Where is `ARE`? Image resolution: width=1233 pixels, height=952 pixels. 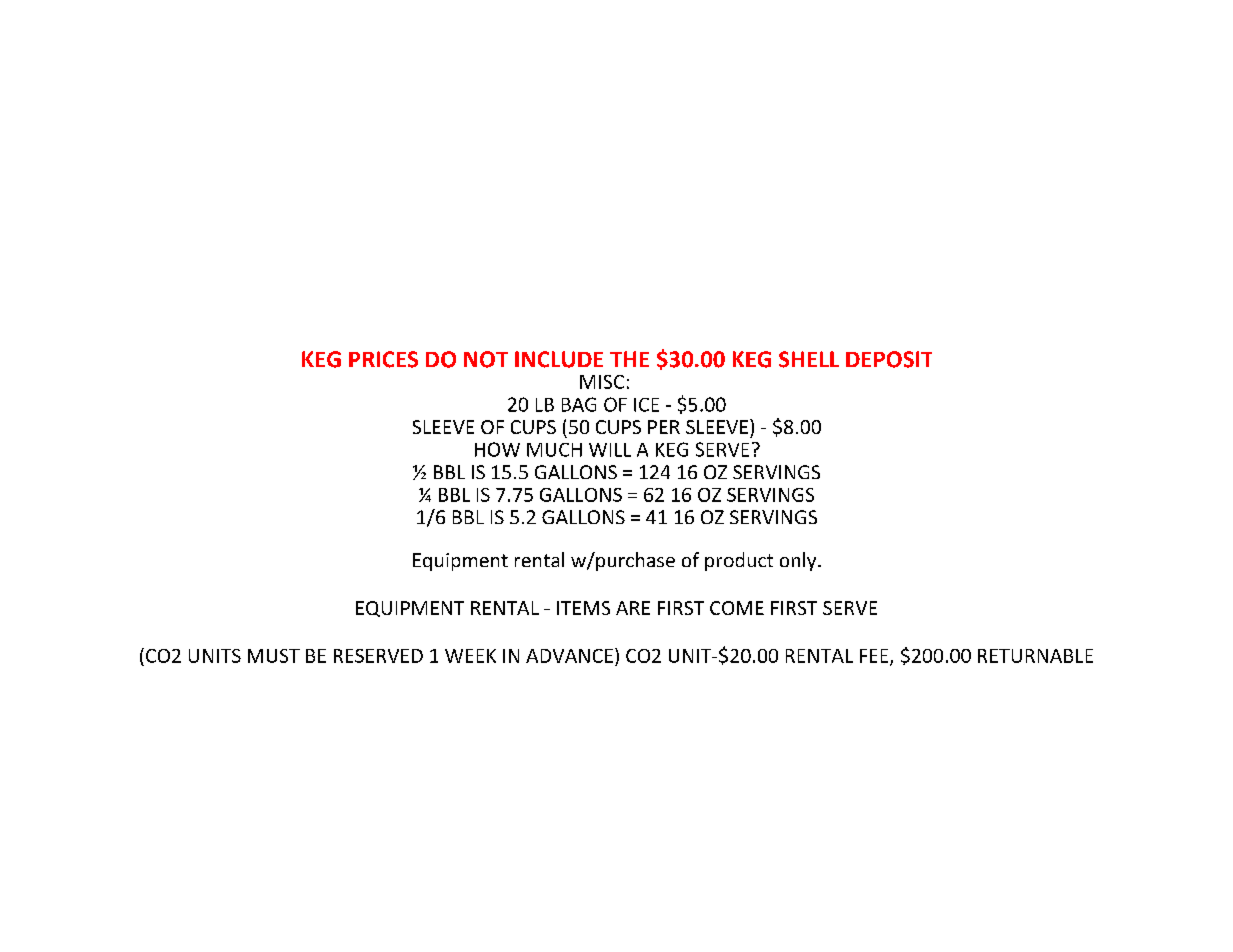
ARE is located at coordinates (633, 608).
